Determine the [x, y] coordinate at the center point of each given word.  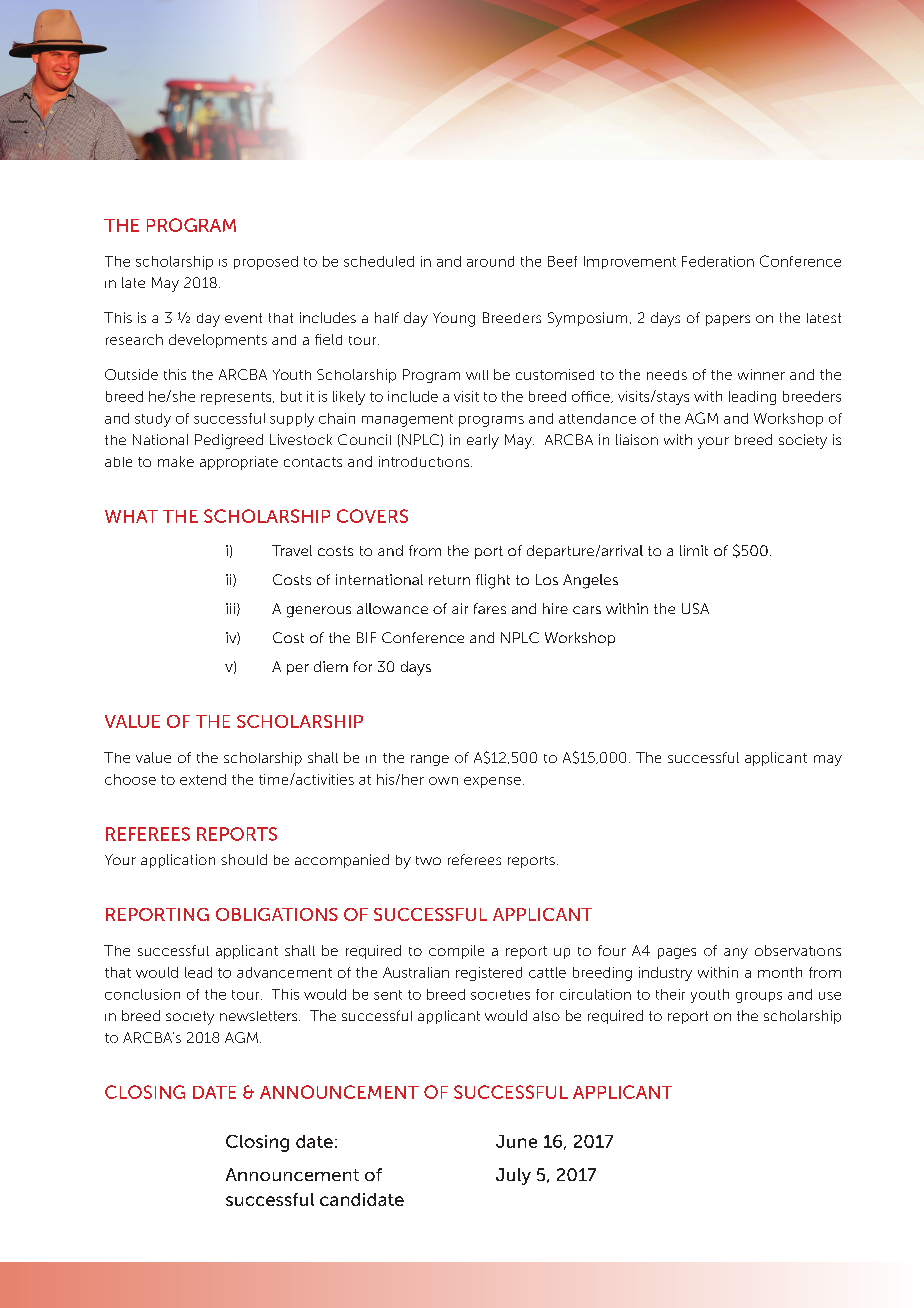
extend [203, 779]
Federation [718, 261]
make [176, 461]
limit [694, 550]
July [513, 1176]
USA [695, 608]
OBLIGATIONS [277, 914]
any [736, 953]
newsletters [260, 1016]
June [516, 1141]
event [243, 318]
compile [456, 952]
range [430, 760]
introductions [425, 461]
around [490, 261]
